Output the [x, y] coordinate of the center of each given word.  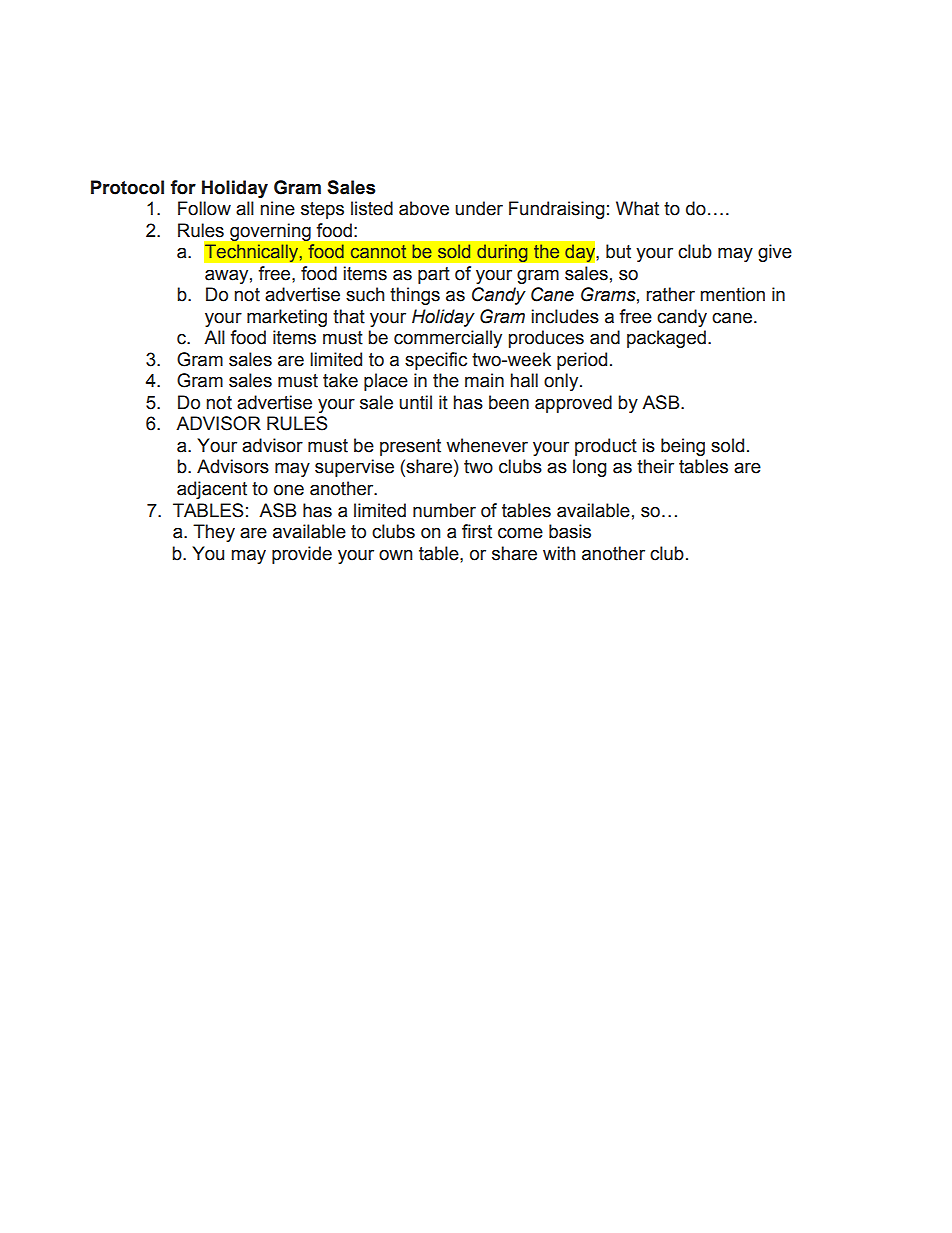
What [637, 208]
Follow [204, 208]
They [214, 533]
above [424, 208]
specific [436, 361]
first [477, 531]
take [340, 380]
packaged [666, 339]
